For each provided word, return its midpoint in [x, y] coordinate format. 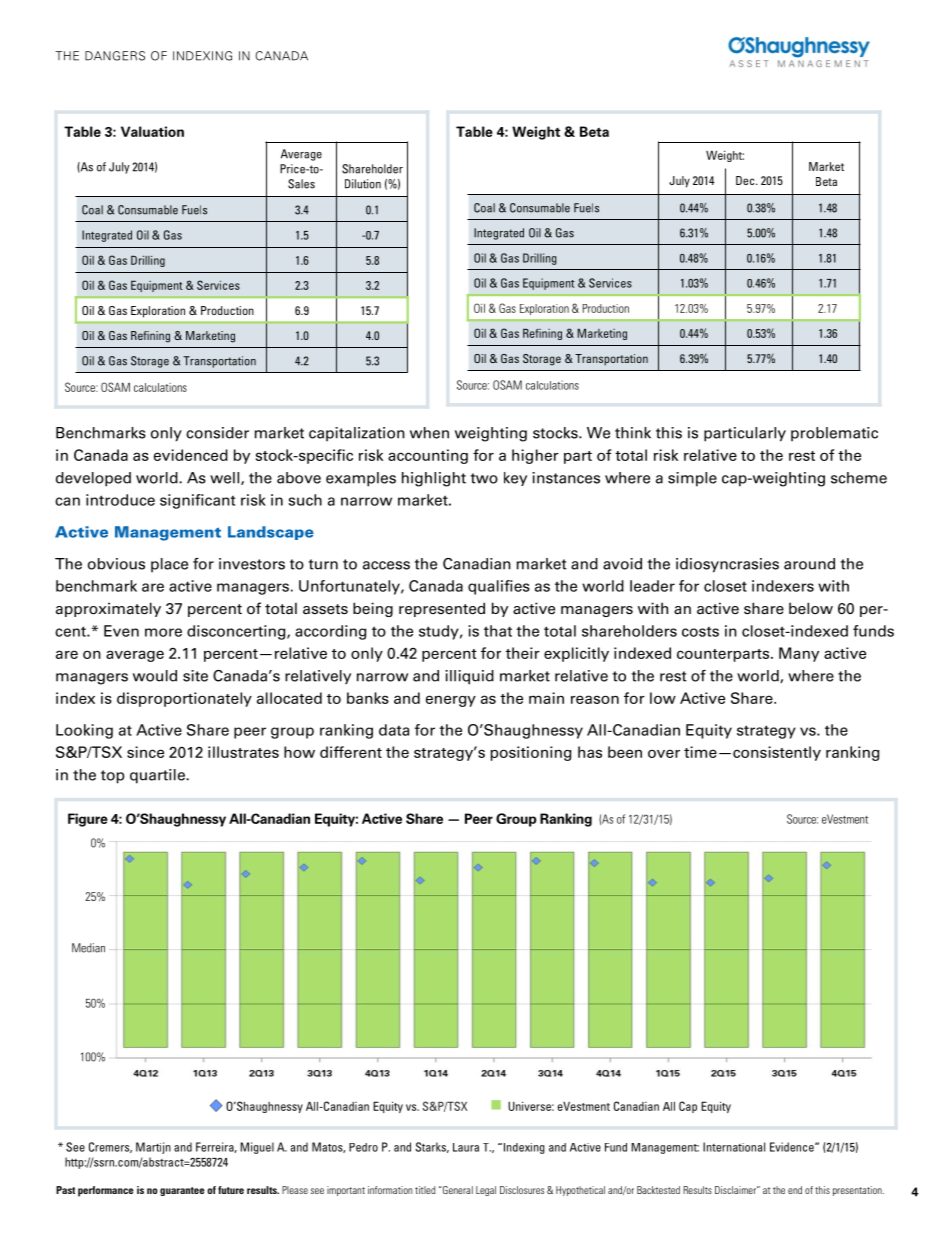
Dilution [363, 184]
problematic [834, 434]
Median [88, 948]
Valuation [152, 131]
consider [217, 433]
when [429, 433]
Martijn [153, 1148]
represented [442, 609]
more [163, 632]
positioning [530, 753]
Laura [466, 1147]
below [811, 608]
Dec [746, 180]
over [664, 753]
